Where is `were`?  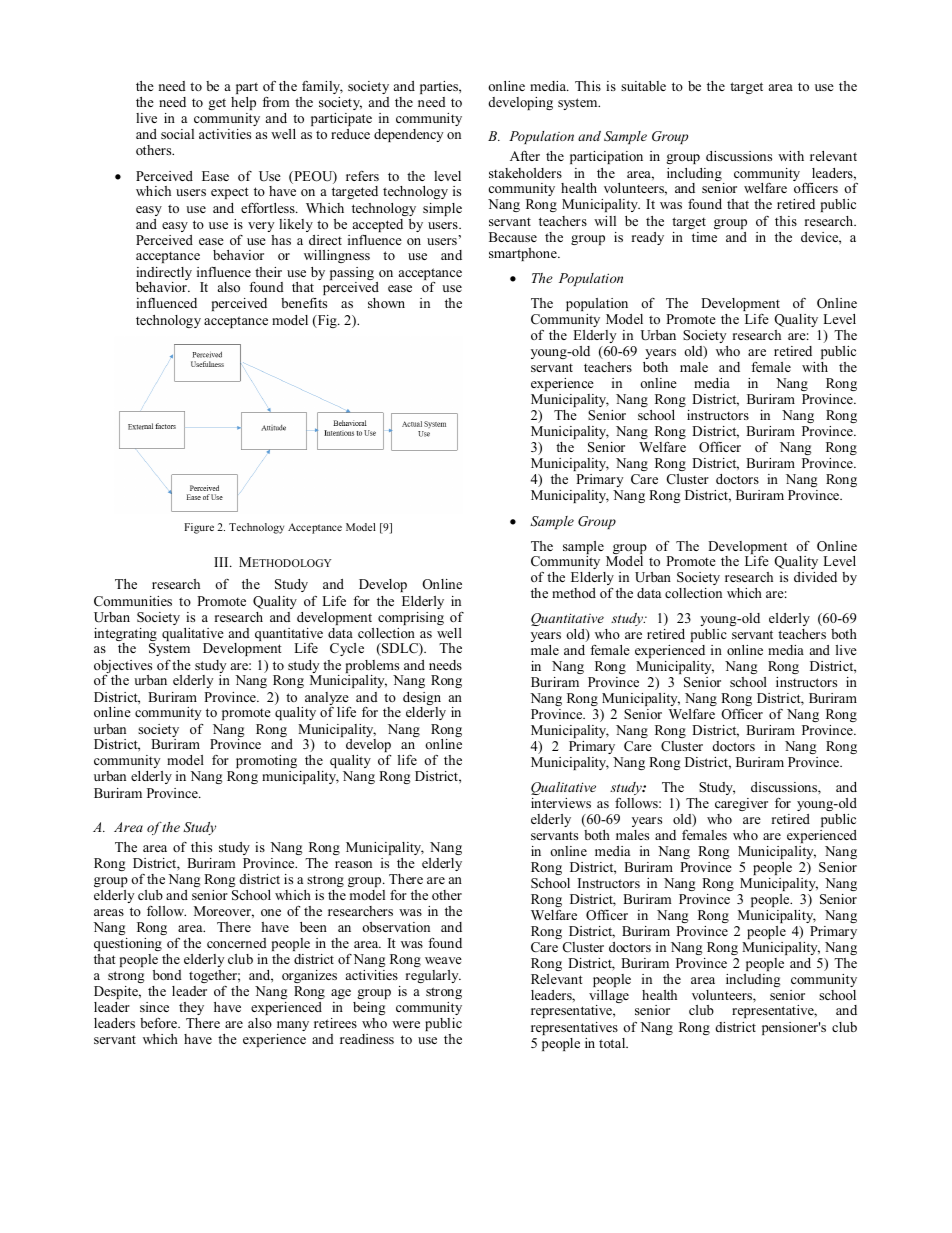 were is located at coordinates (406, 1024).
